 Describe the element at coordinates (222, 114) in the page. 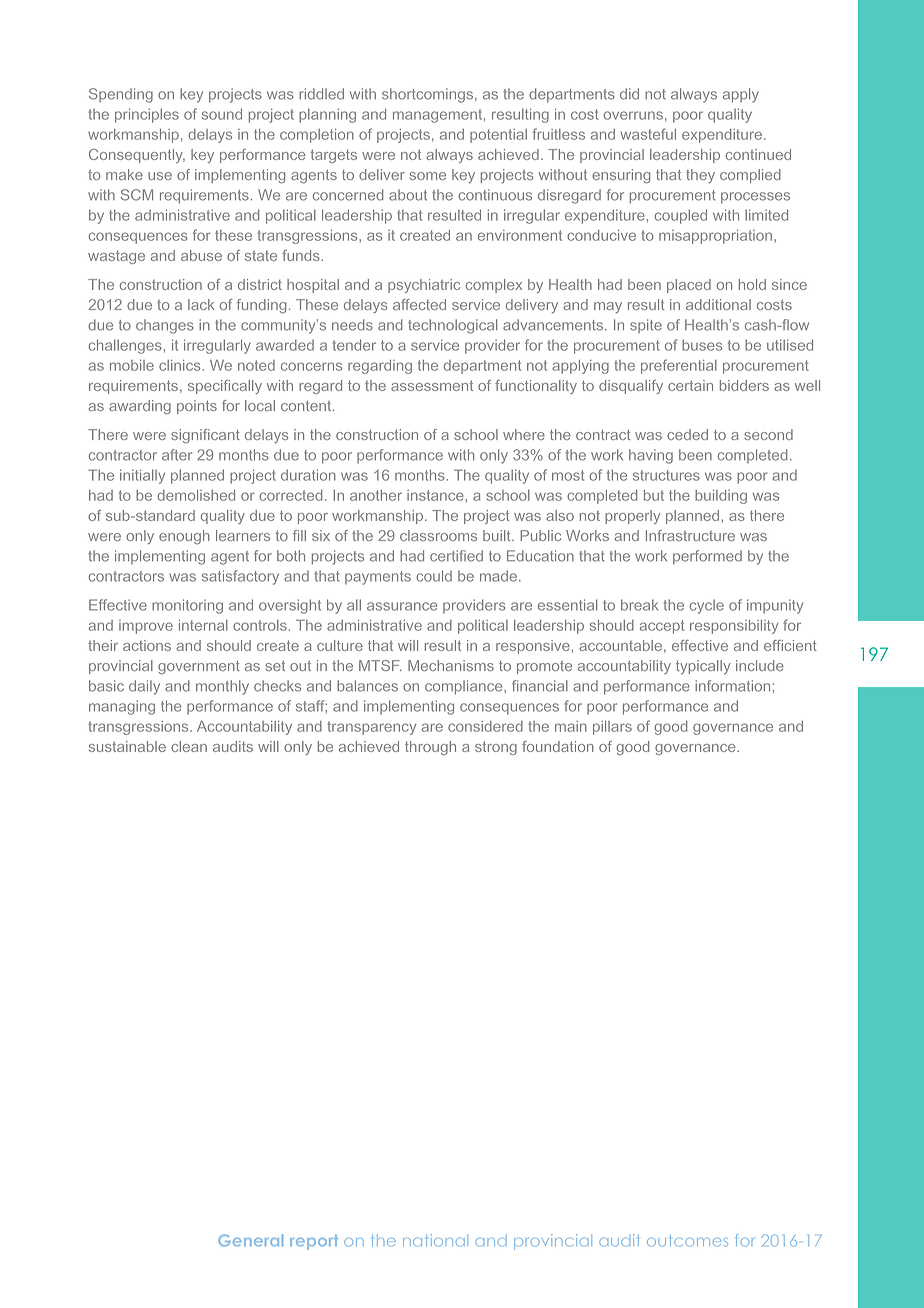

I see `sound` at that location.
